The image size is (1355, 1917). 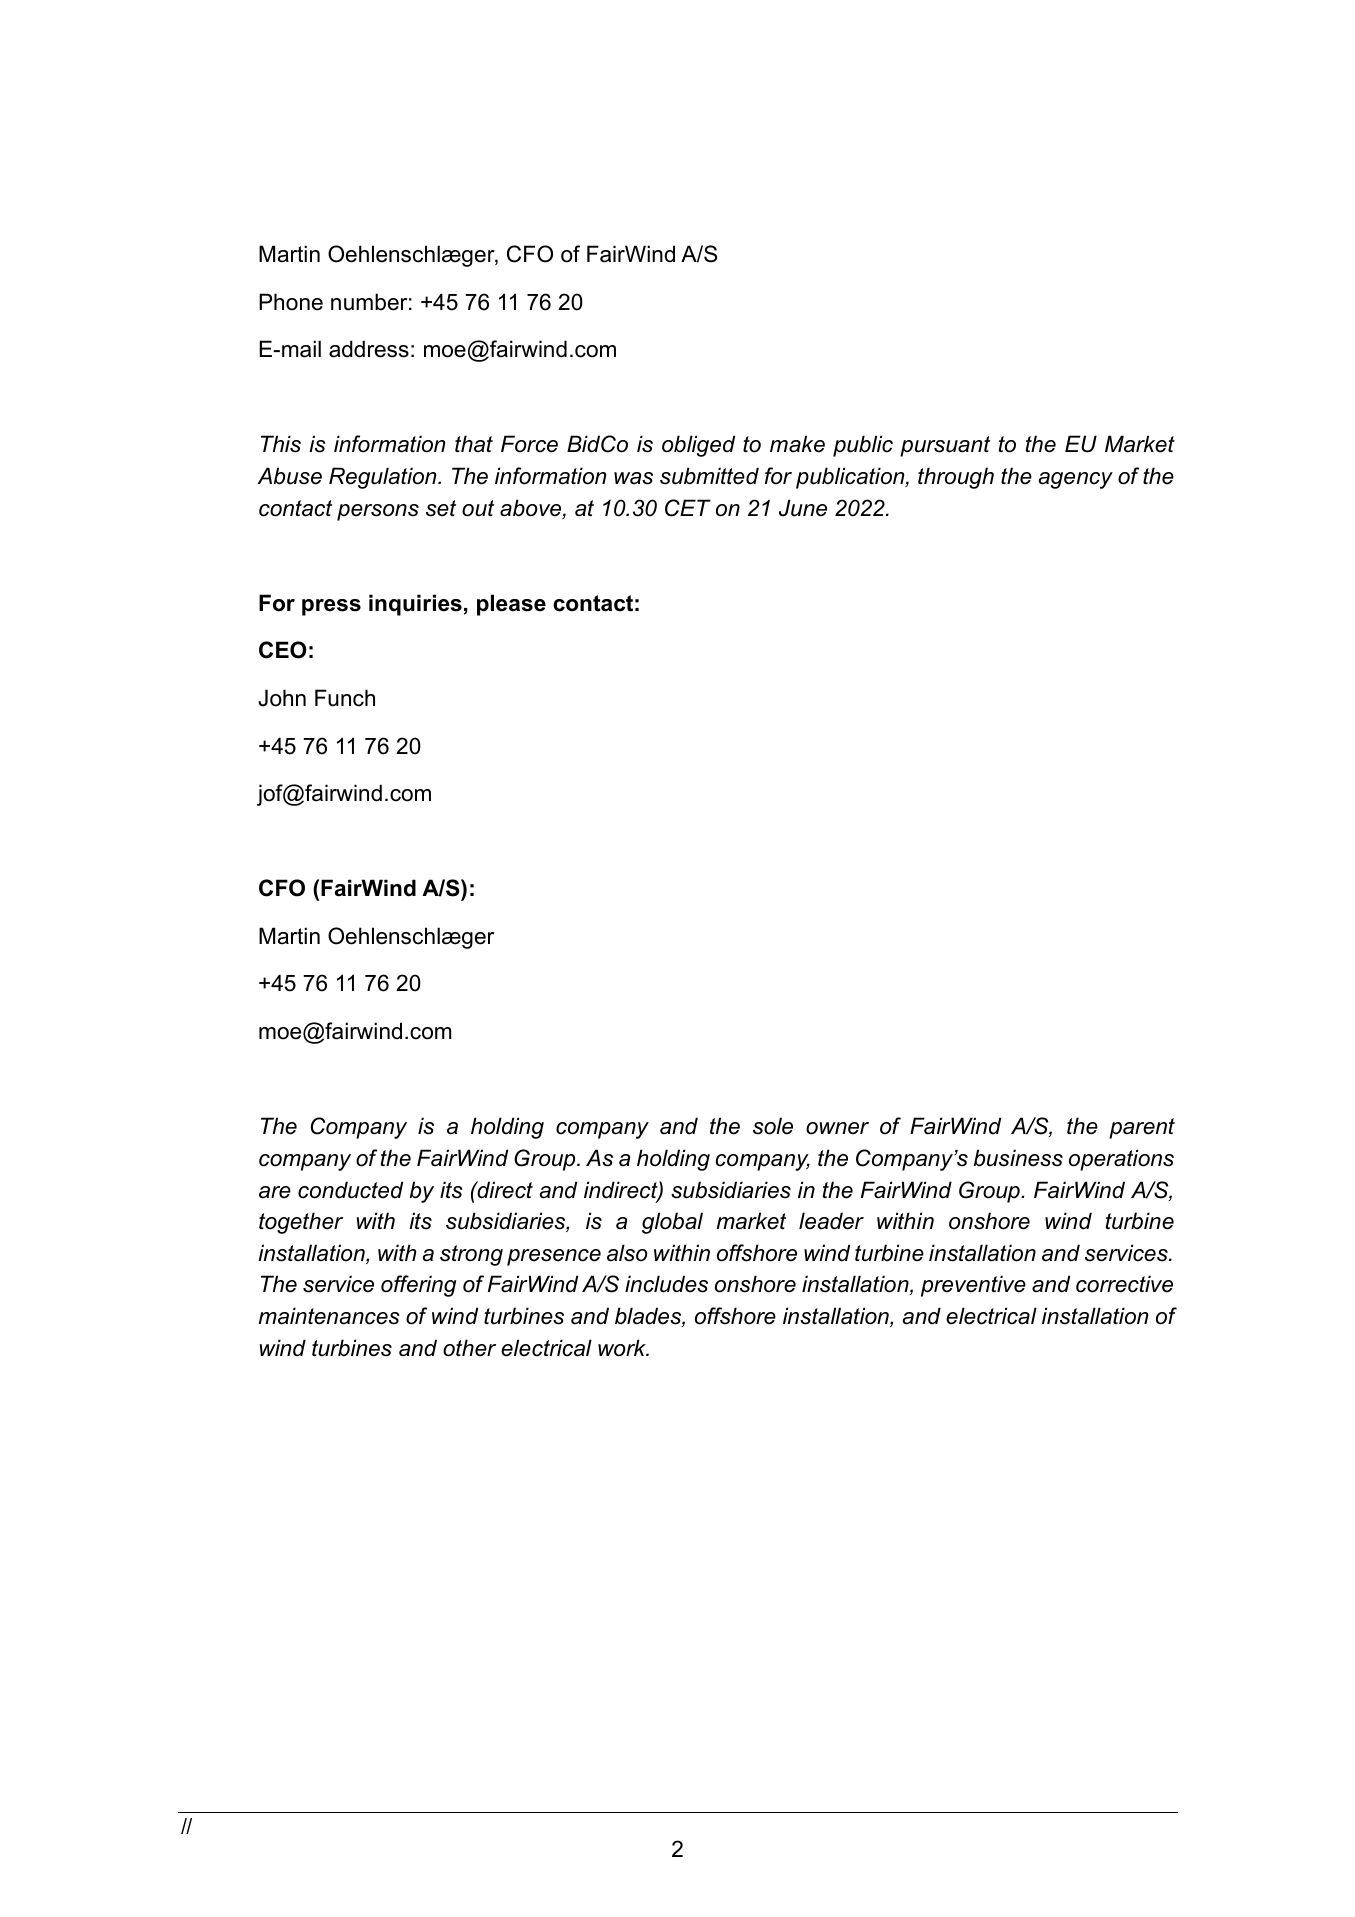 What do you see at coordinates (666, 1284) in the screenshot?
I see `includes` at bounding box center [666, 1284].
